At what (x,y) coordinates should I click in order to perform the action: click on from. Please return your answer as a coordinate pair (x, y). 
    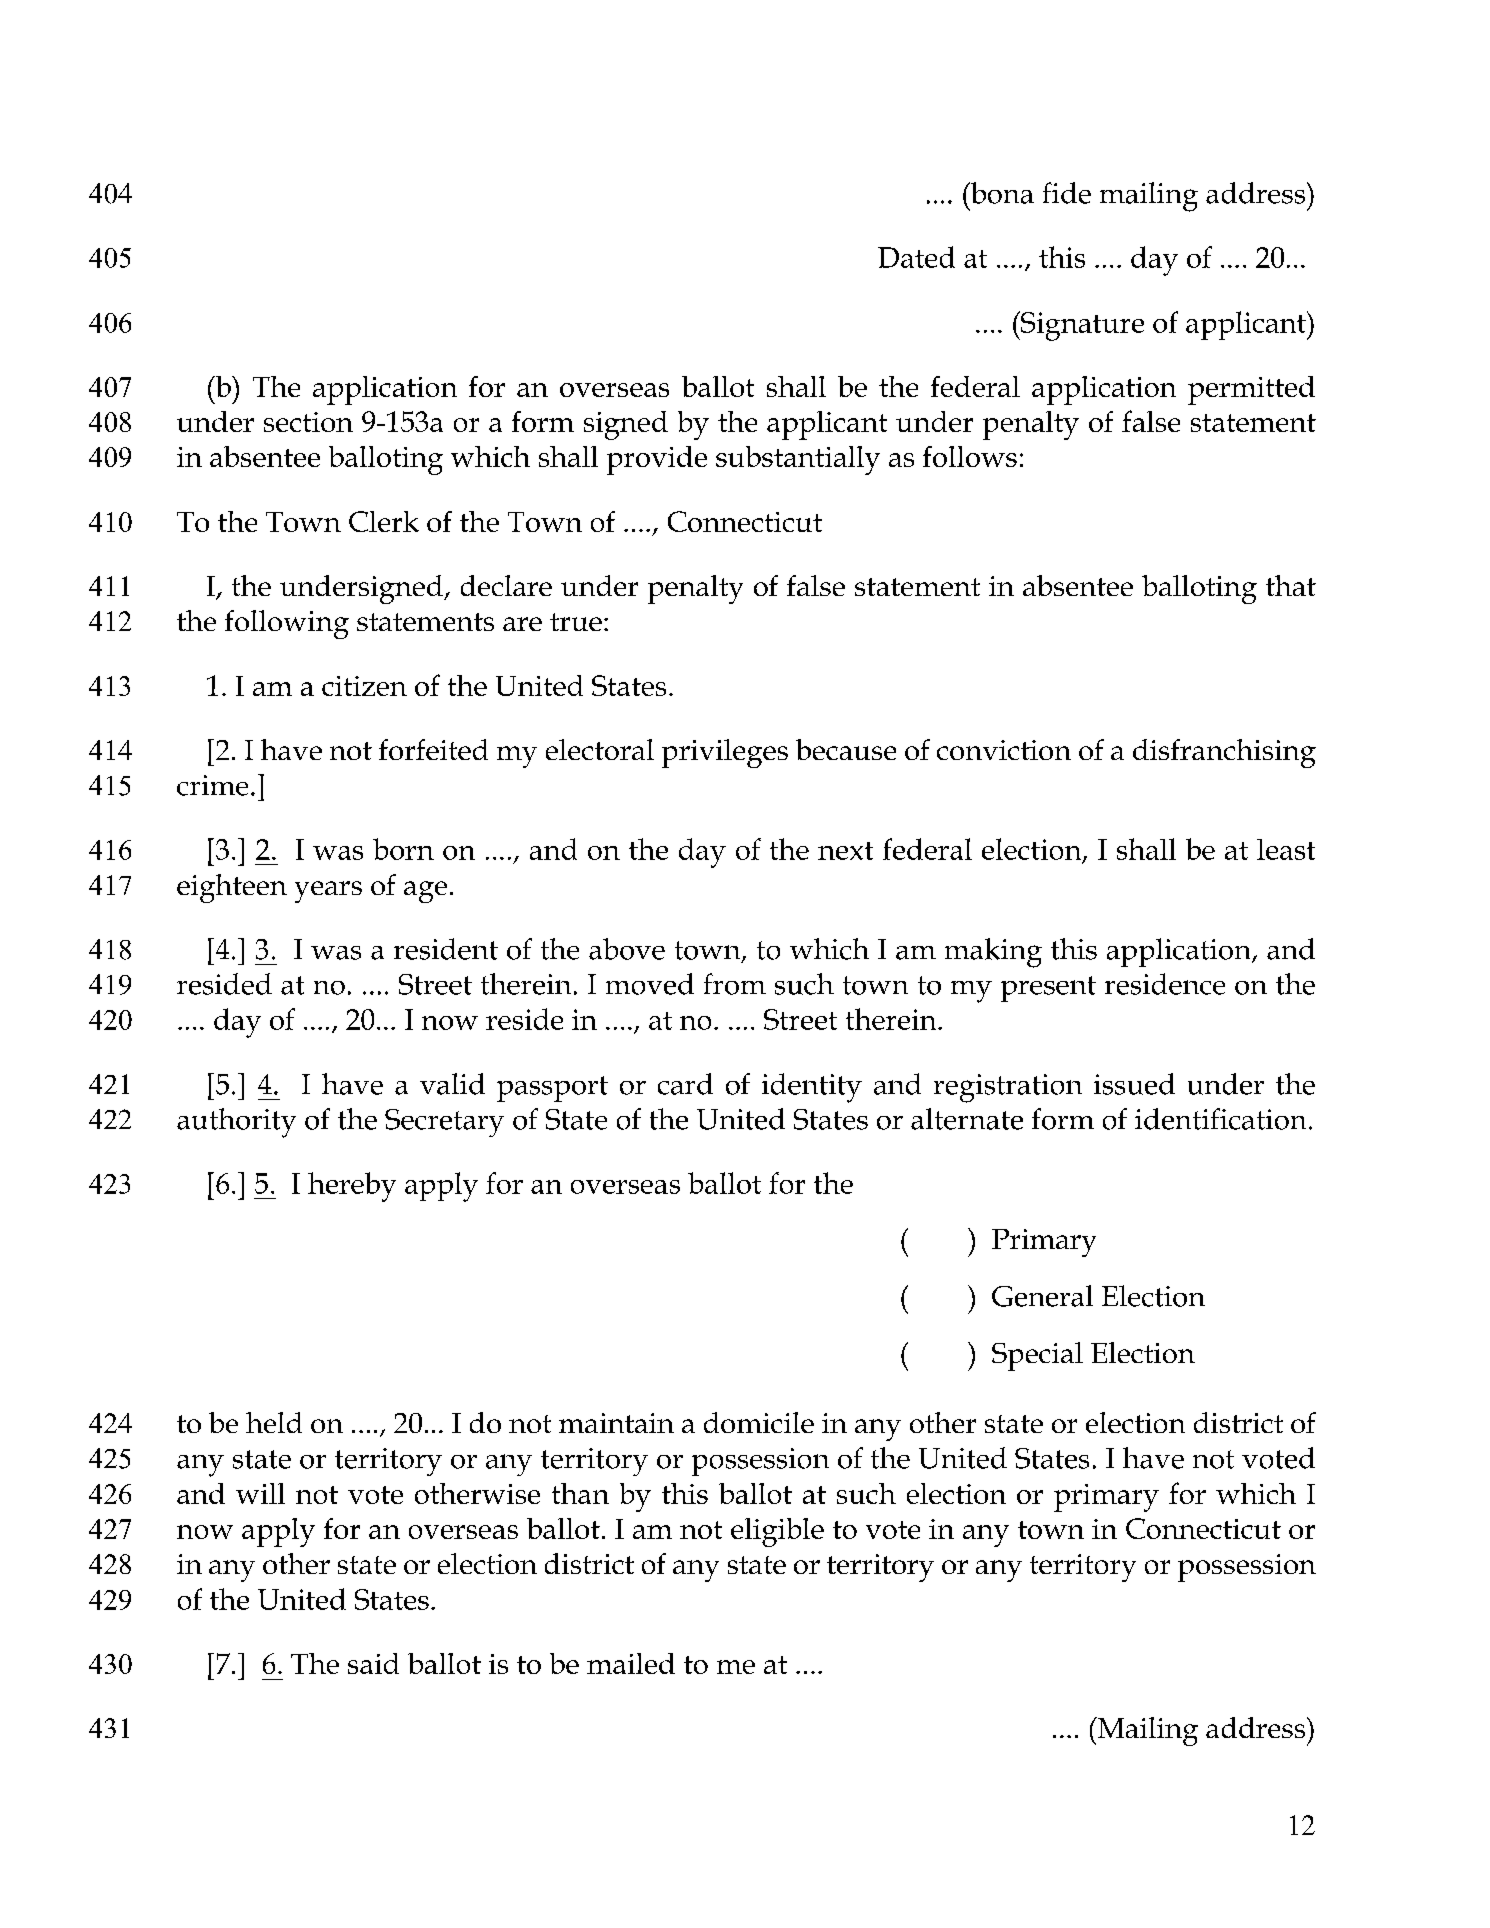
    Looking at the image, I should click on (735, 984).
